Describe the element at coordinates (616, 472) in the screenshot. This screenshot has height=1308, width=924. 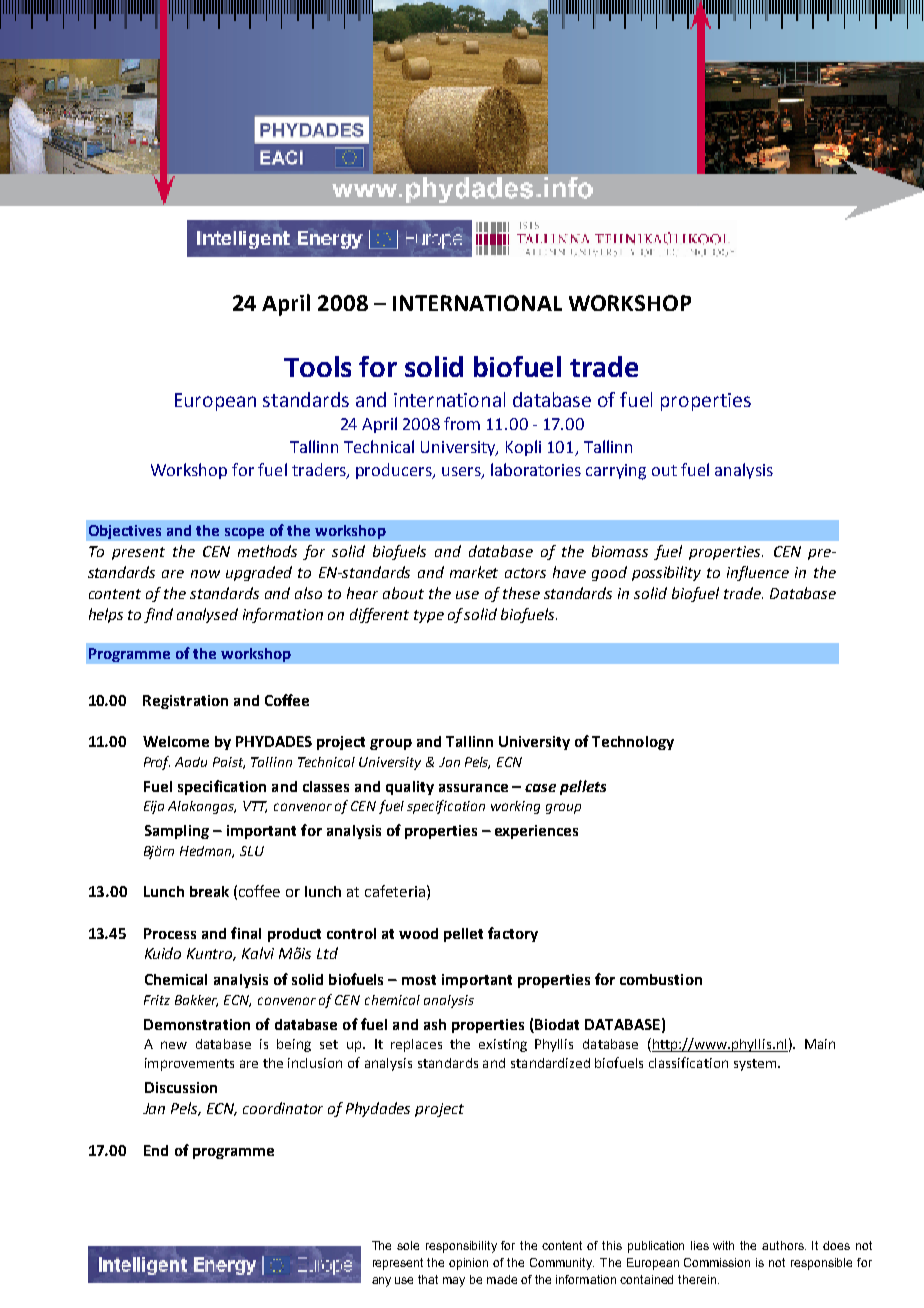
I see `carrying` at that location.
